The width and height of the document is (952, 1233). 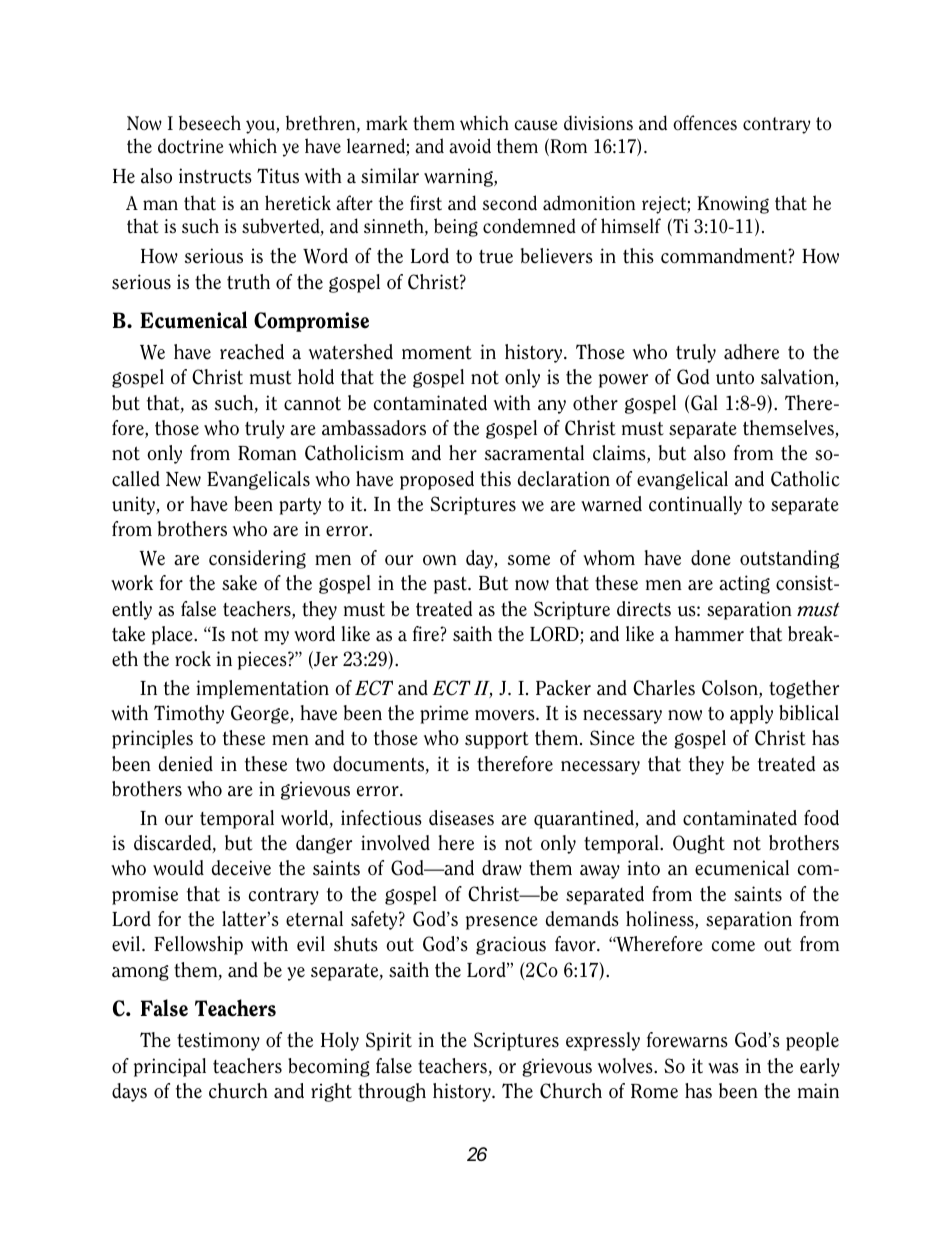 I want to click on offences, so click(x=705, y=123).
